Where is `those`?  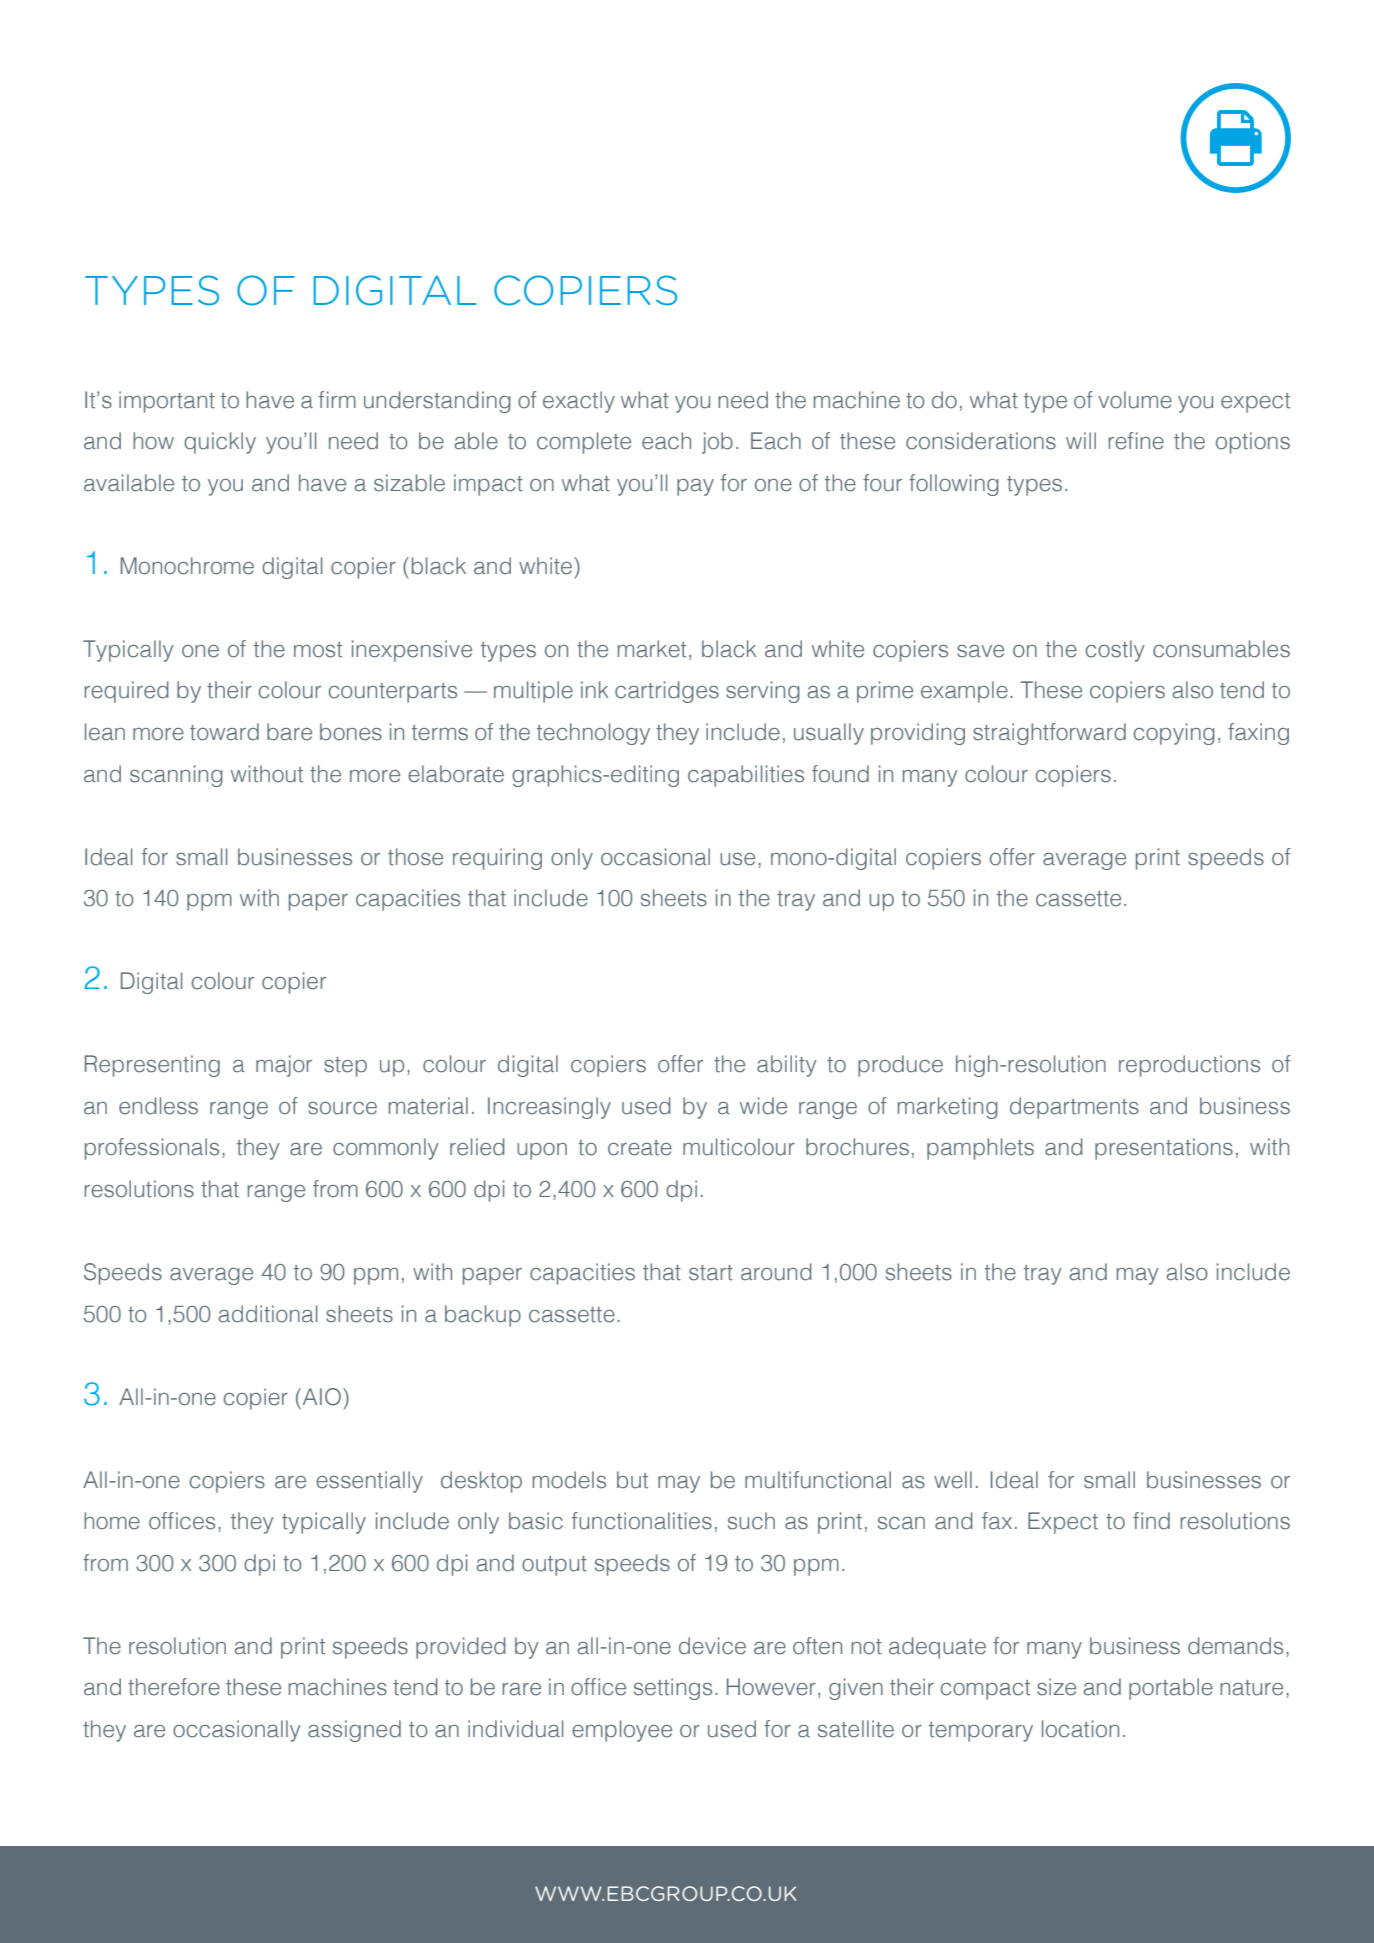
those is located at coordinates (415, 857).
